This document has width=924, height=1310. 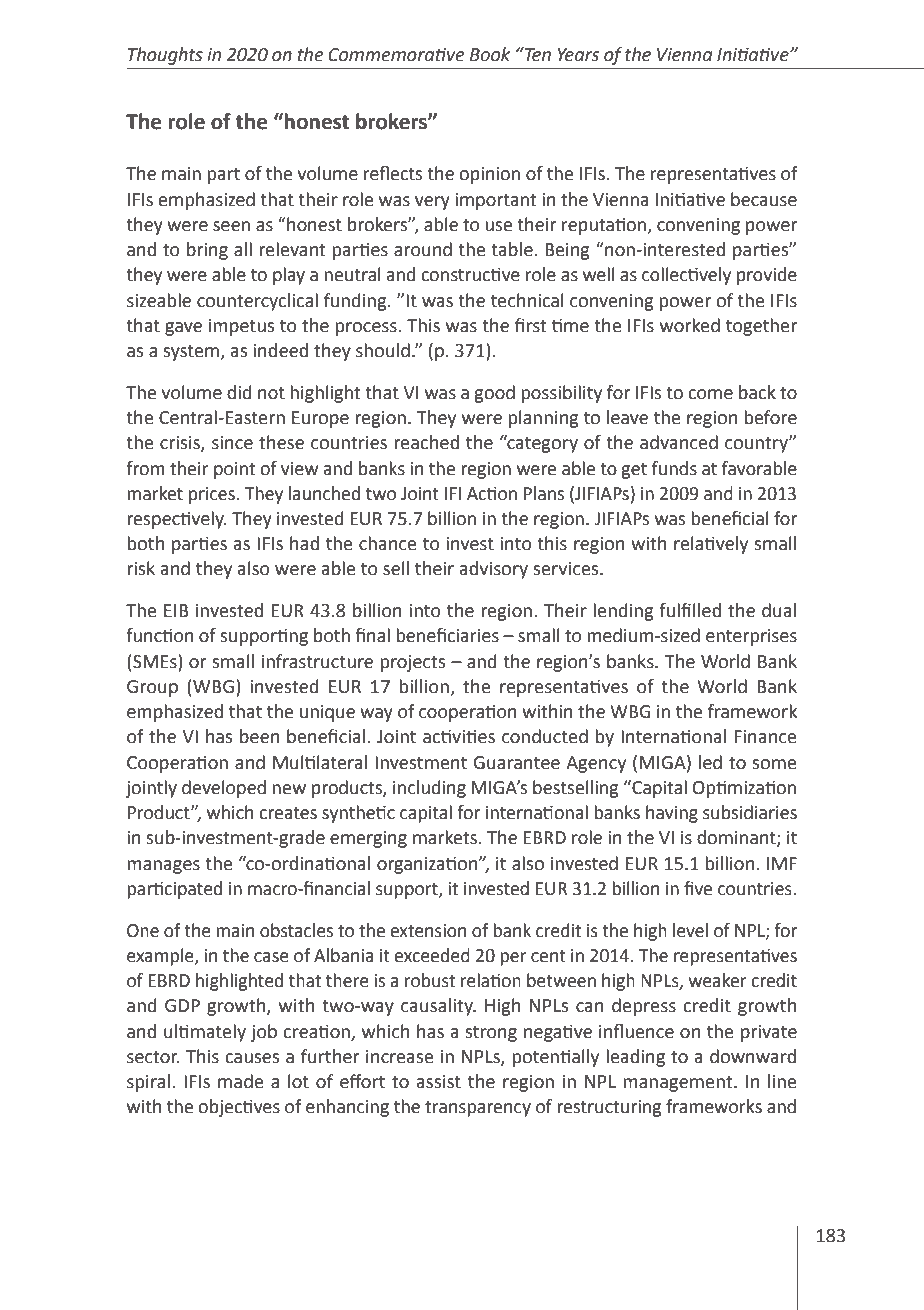 What do you see at coordinates (165, 56) in the document?
I see `Thoughts` at bounding box center [165, 56].
